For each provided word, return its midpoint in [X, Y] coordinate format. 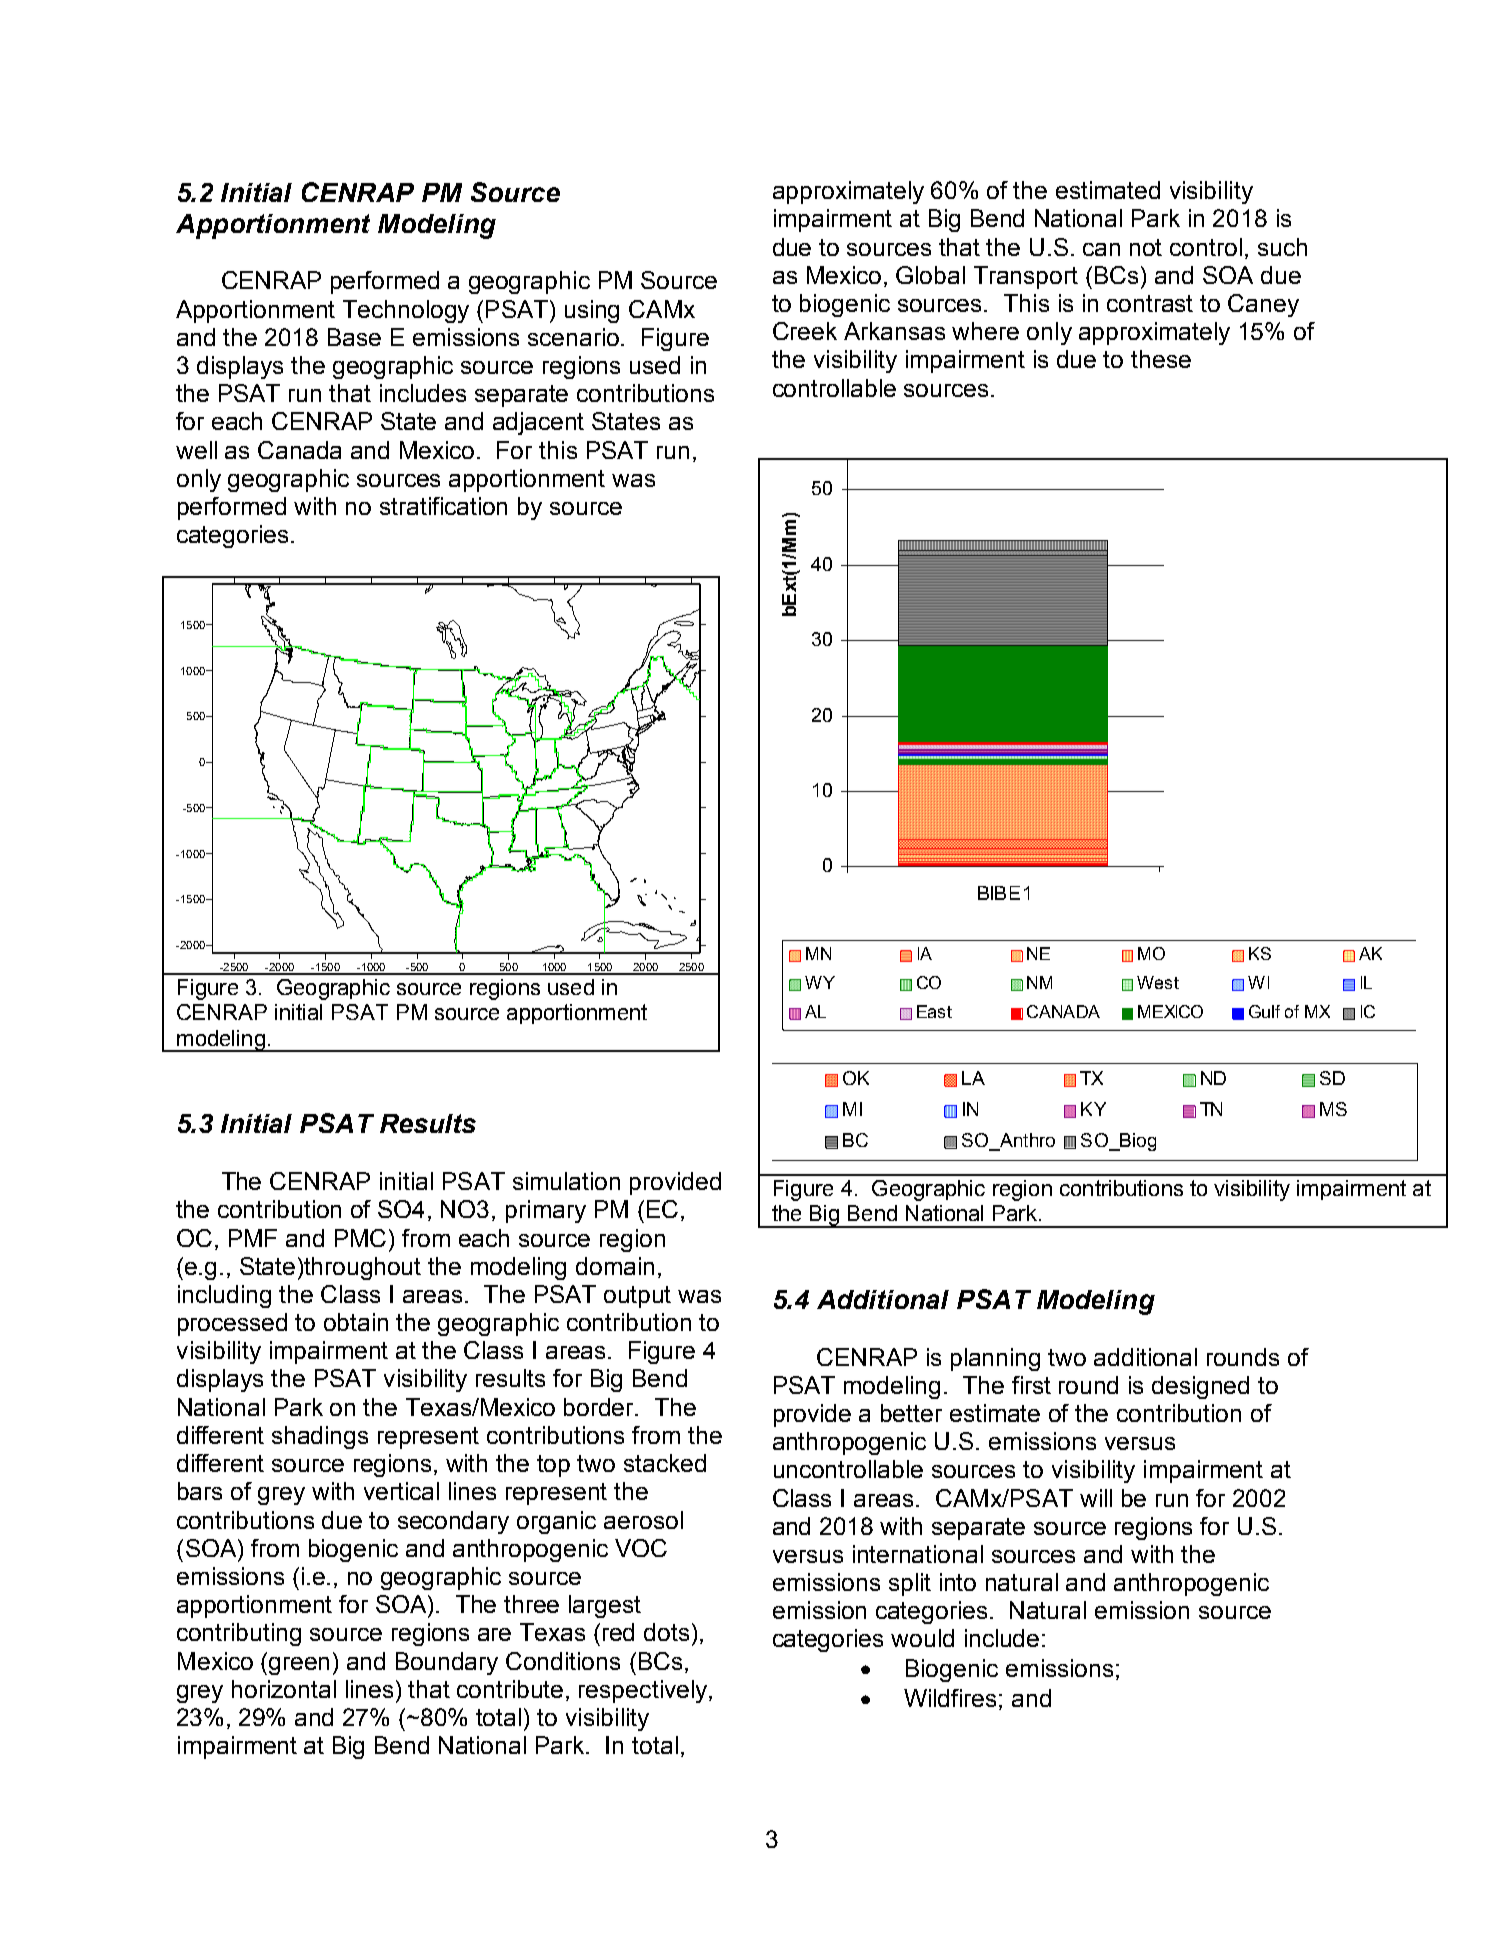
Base [354, 337]
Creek [805, 331]
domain [615, 1266]
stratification [443, 506]
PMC [360, 1238]
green [299, 1666]
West [1158, 982]
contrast [1150, 303]
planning [995, 1359]
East [934, 1011]
